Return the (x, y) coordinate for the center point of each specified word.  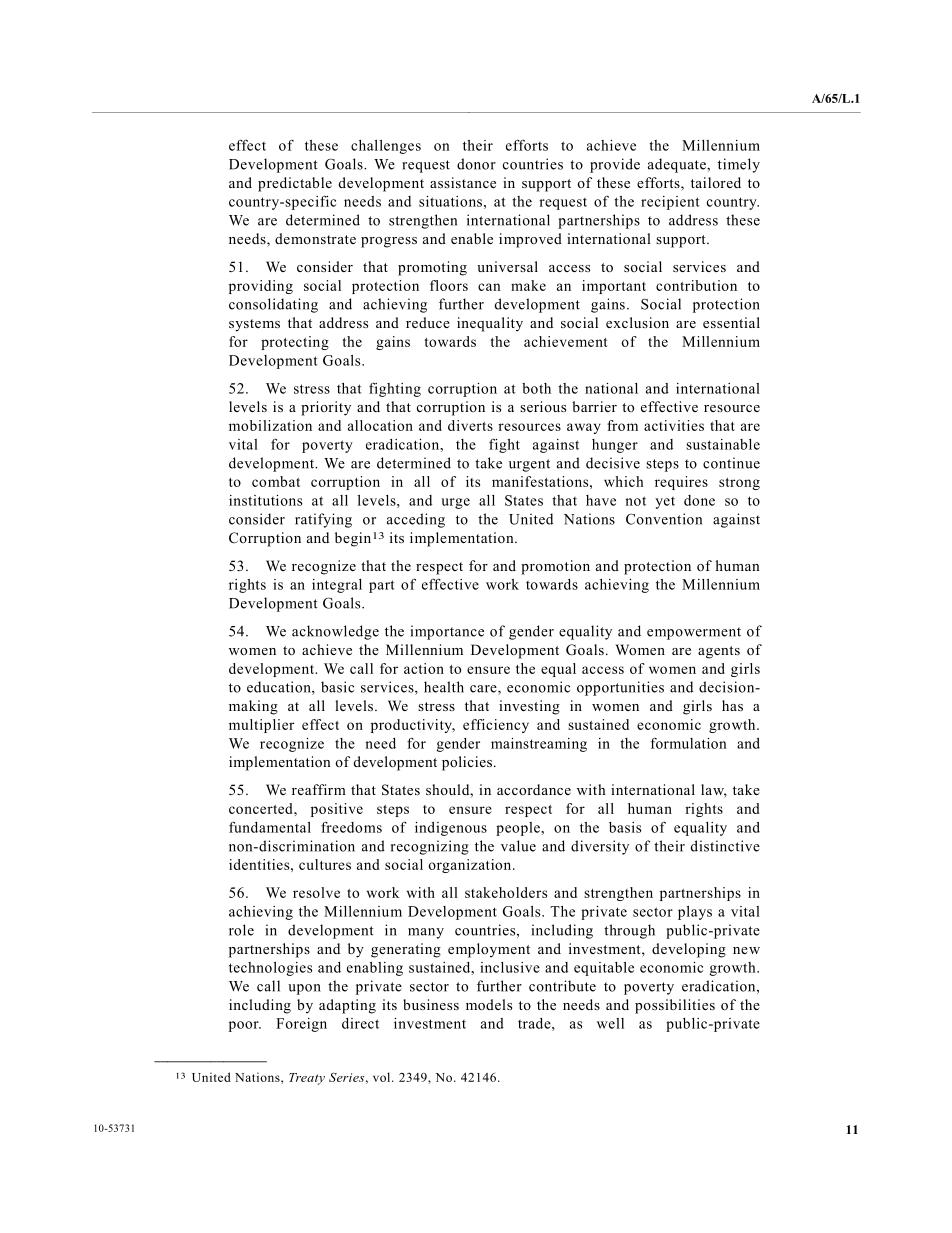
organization (471, 866)
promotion (555, 567)
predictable (295, 184)
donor (476, 164)
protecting (295, 343)
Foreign (301, 1025)
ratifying (323, 520)
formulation (689, 743)
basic (337, 687)
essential (731, 322)
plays (695, 913)
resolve (316, 892)
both (536, 388)
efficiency (496, 726)
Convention (664, 519)
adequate (678, 165)
